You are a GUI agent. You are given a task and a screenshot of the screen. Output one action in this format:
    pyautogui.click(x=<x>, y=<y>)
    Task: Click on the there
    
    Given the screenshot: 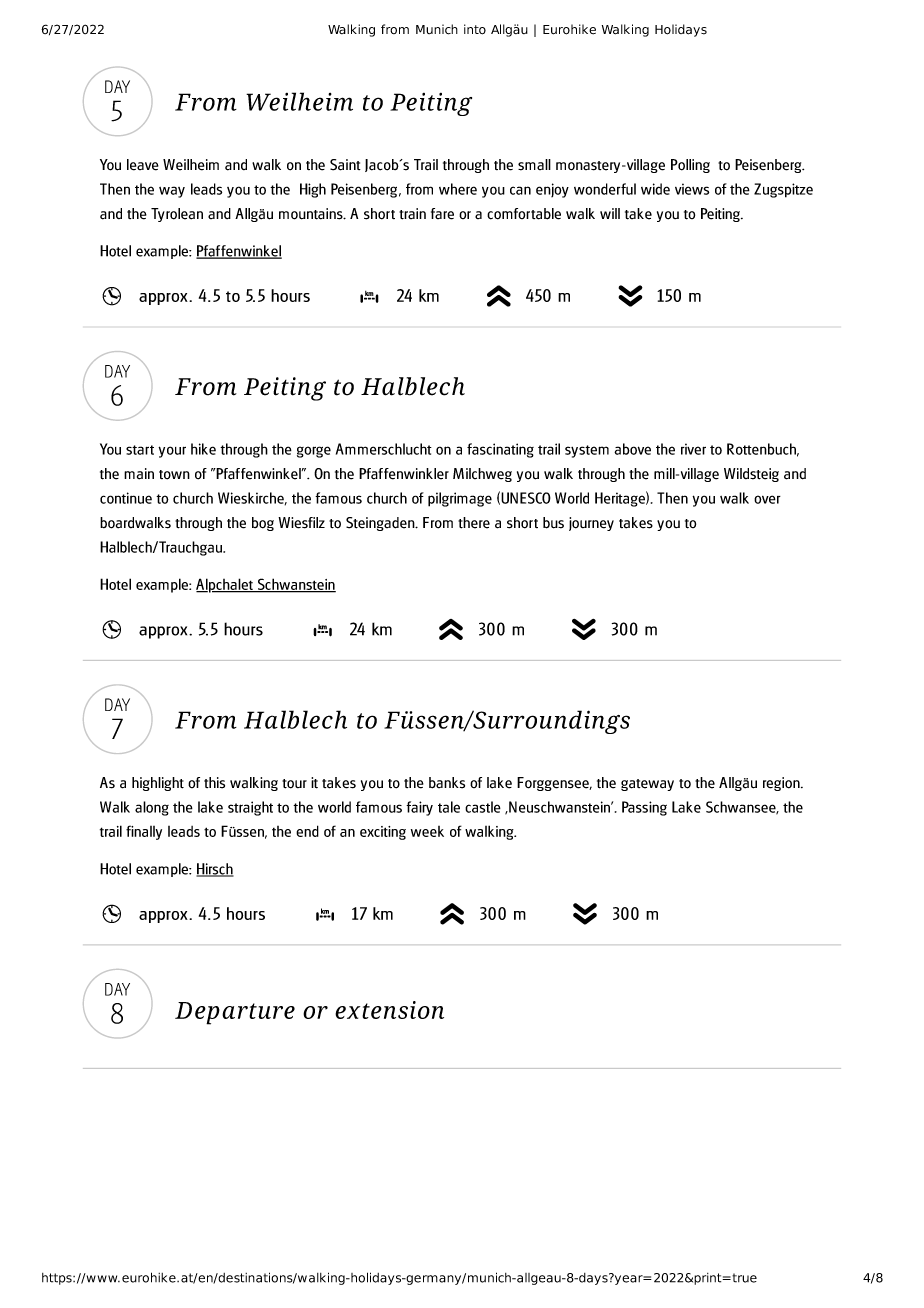 What is the action you would take?
    pyautogui.click(x=474, y=523)
